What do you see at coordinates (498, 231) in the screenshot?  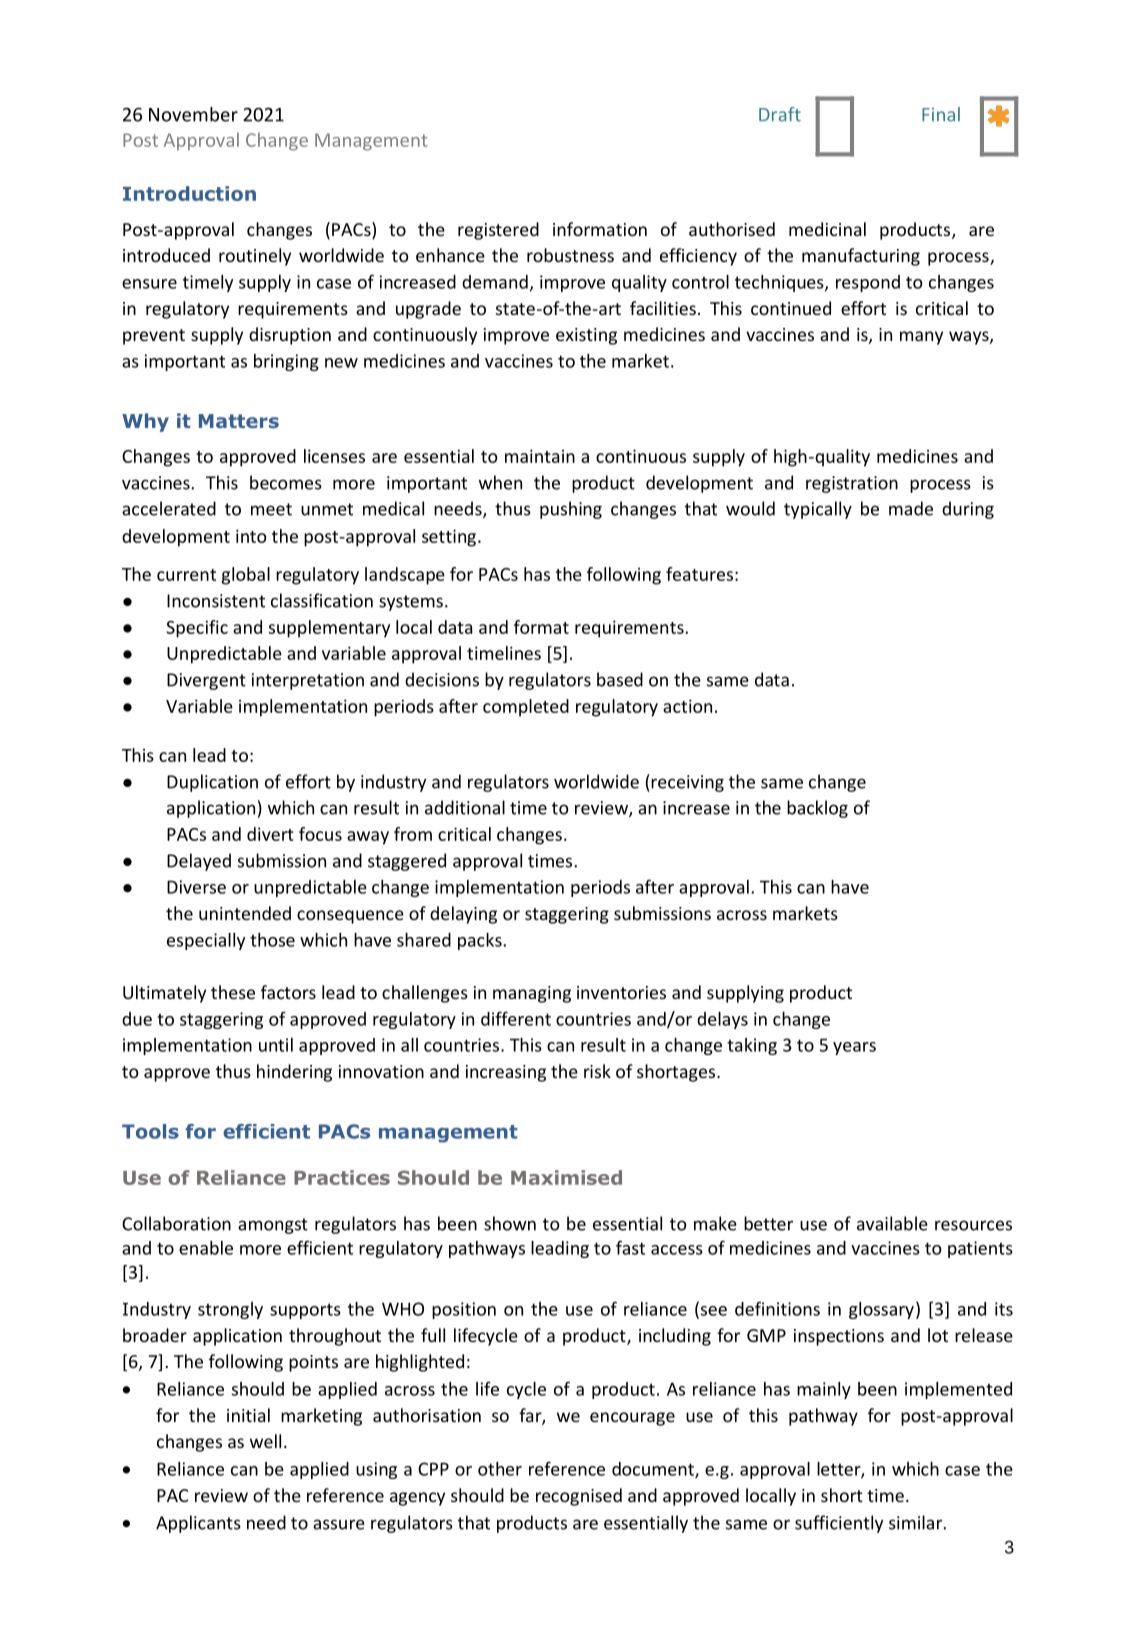 I see `registered` at bounding box center [498, 231].
